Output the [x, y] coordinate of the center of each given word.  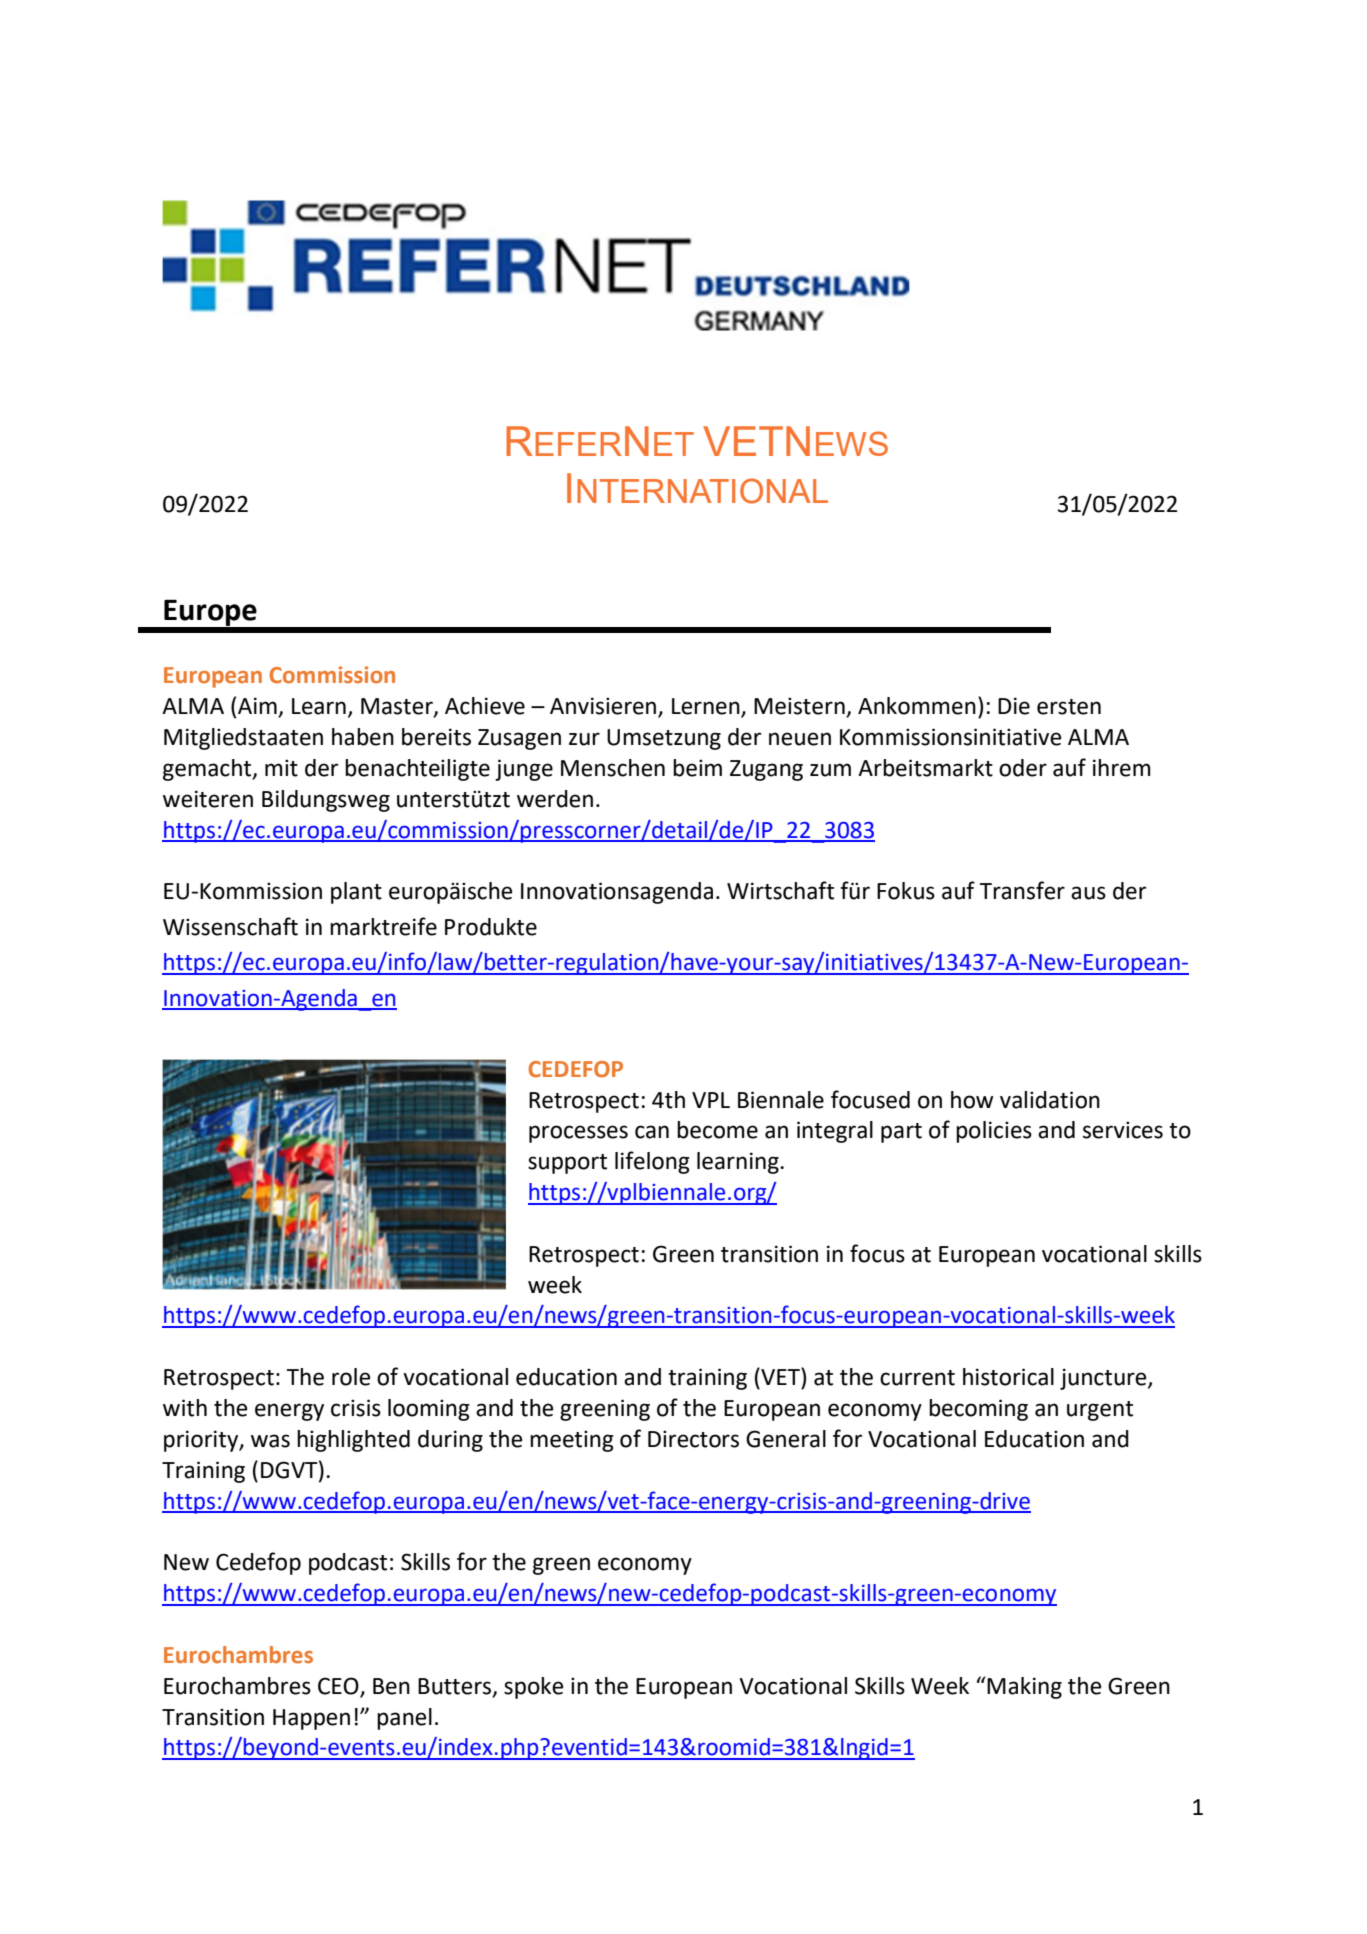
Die [1014, 706]
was [270, 1441]
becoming [978, 1410]
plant [356, 893]
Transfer [1022, 890]
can [652, 1132]
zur [584, 739]
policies [994, 1132]
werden [555, 799]
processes [578, 1134]
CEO [338, 1686]
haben [363, 737]
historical [1008, 1377]
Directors [693, 1439]
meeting [572, 1441]
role [351, 1377]
